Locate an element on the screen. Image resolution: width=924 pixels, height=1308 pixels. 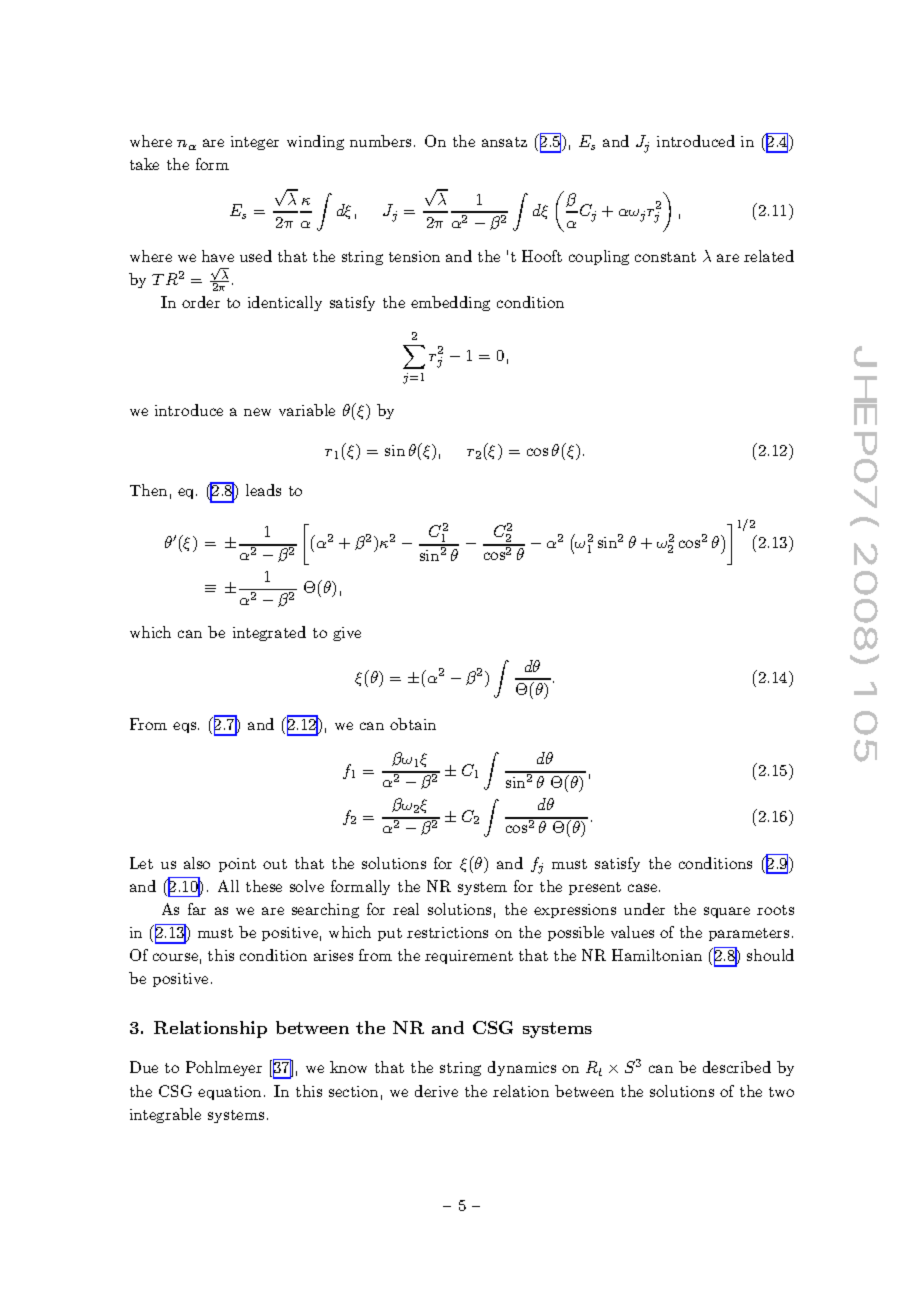
embedding is located at coordinates (450, 303).
